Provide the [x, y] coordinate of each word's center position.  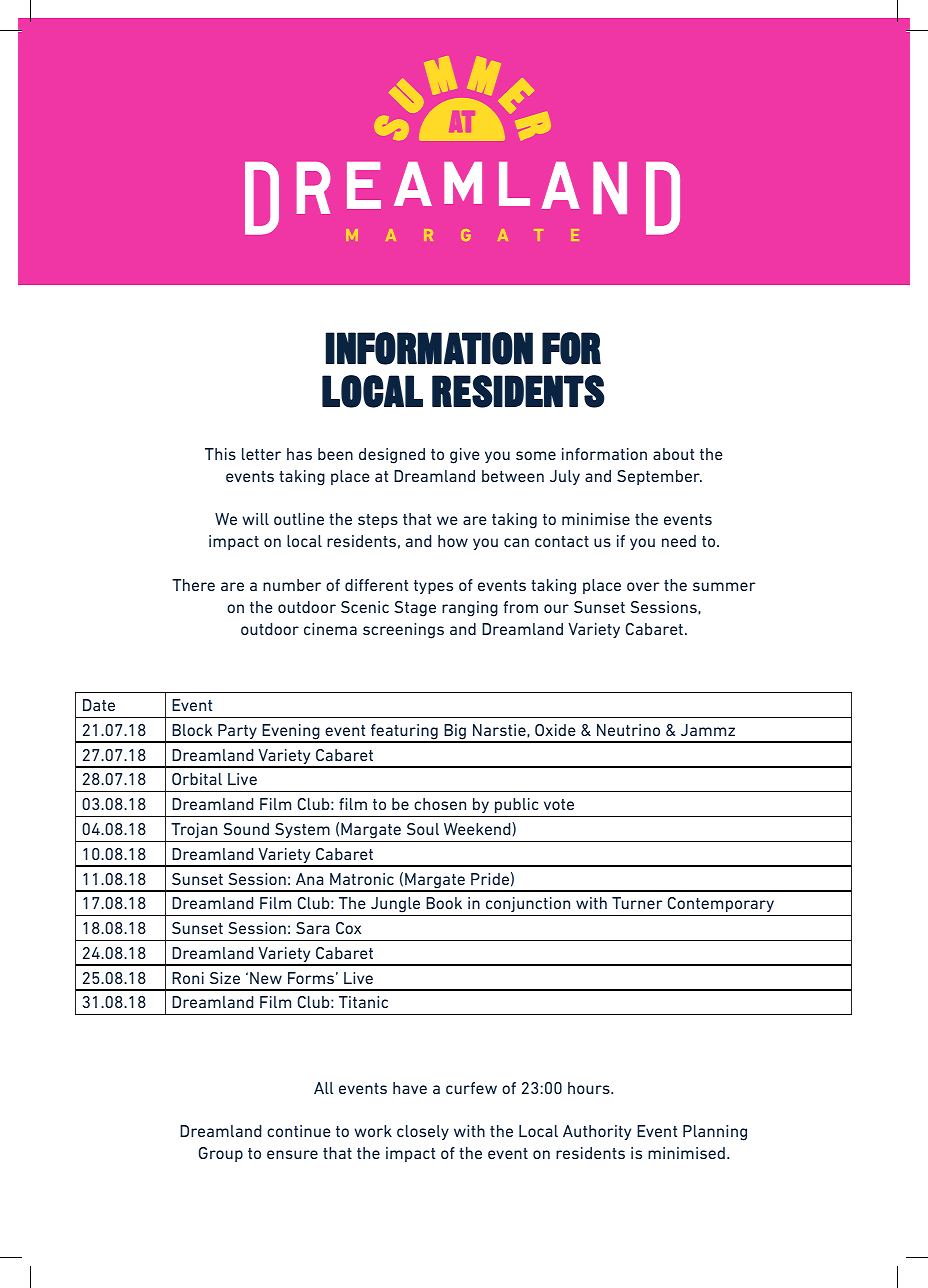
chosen [440, 804]
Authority [597, 1132]
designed [392, 456]
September [659, 477]
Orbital [197, 779]
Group [221, 1154]
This [220, 454]
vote [559, 804]
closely [423, 1132]
